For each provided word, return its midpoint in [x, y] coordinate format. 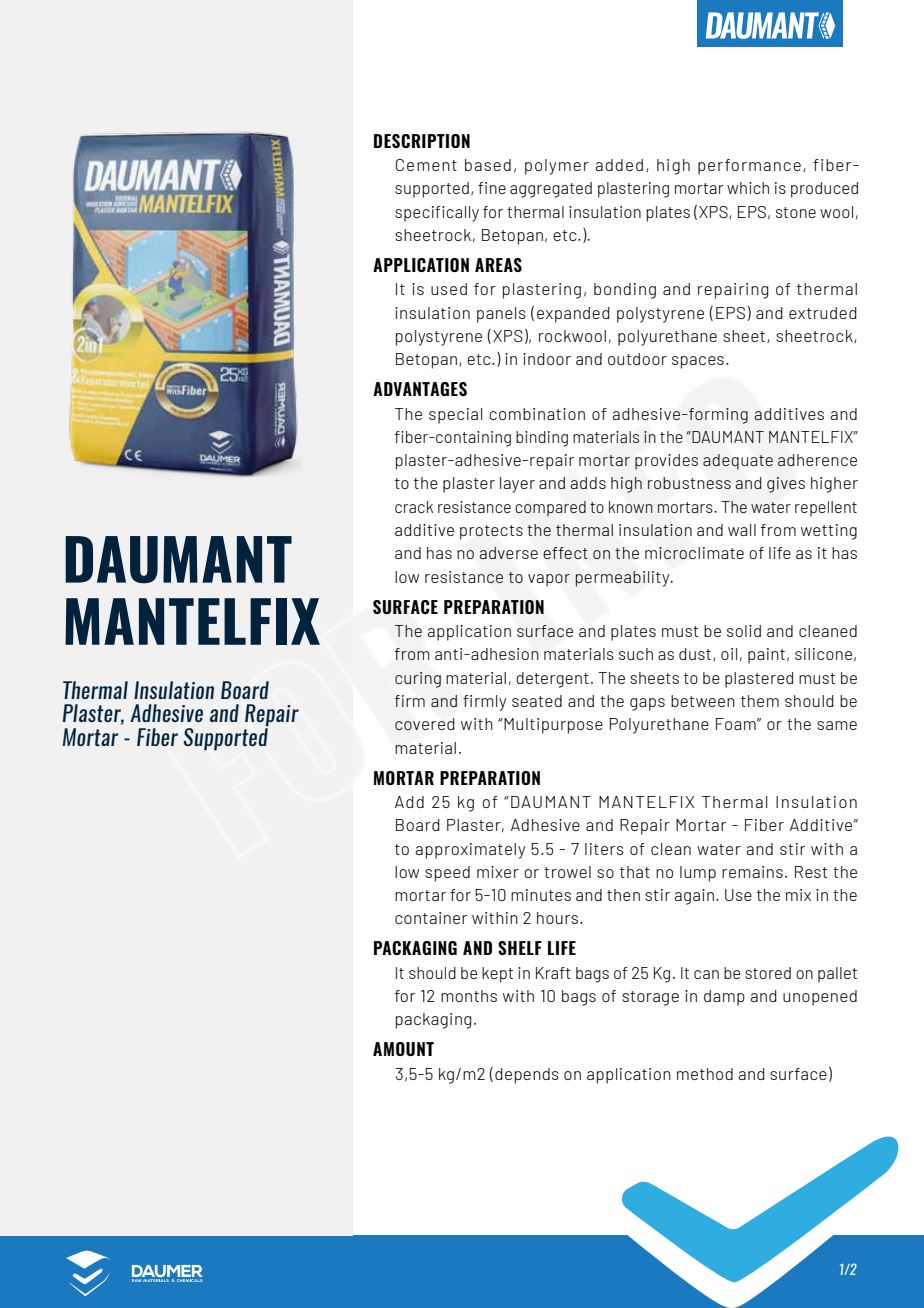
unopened [820, 998]
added [619, 165]
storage [650, 998]
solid [744, 631]
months [469, 996]
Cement [426, 165]
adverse [508, 553]
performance [749, 167]
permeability [624, 579]
